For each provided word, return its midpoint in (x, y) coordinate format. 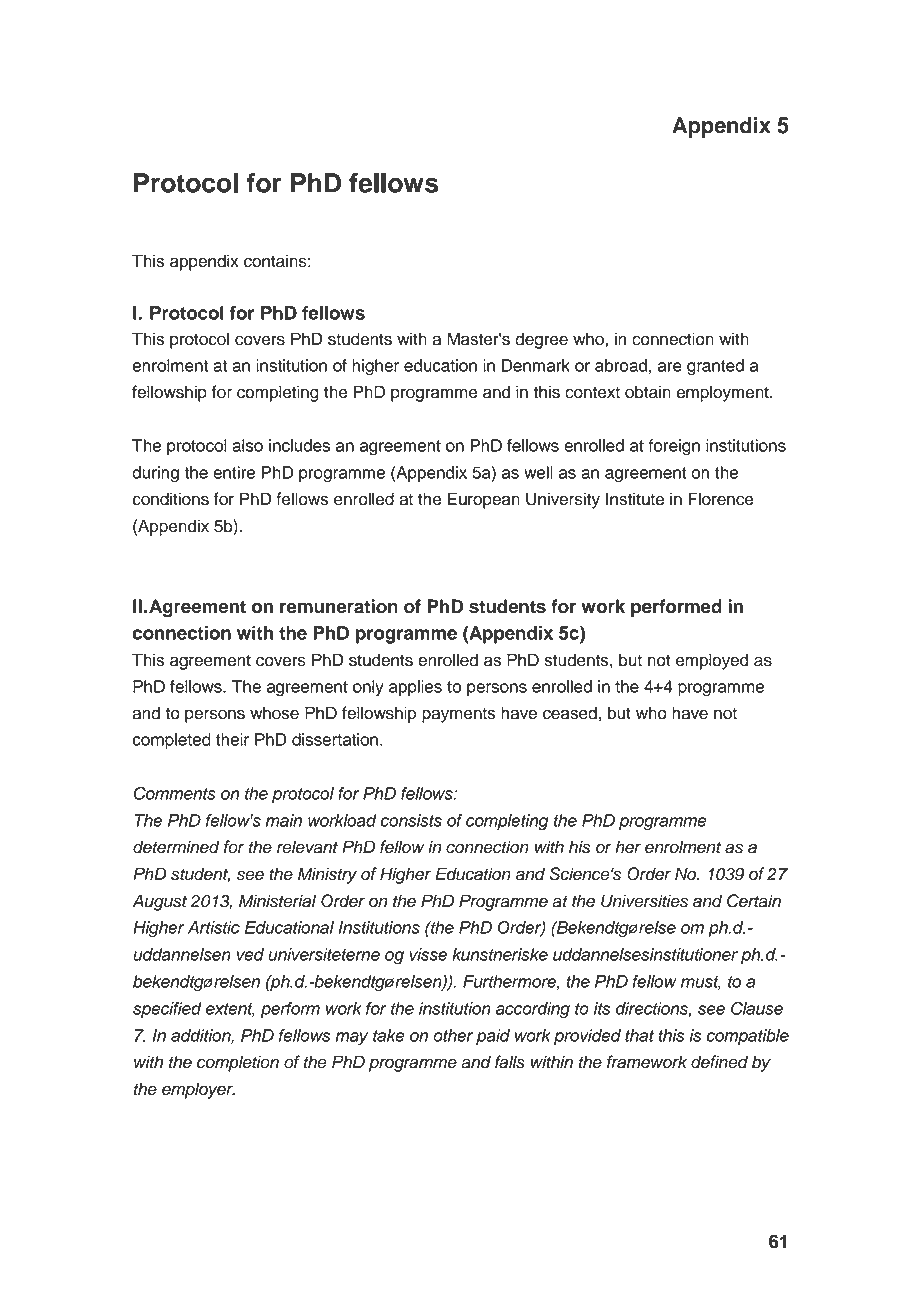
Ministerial (277, 901)
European (484, 500)
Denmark (536, 365)
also (247, 445)
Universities (644, 901)
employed (712, 661)
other (453, 1035)
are (670, 367)
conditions (170, 499)
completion (238, 1063)
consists (411, 820)
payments (458, 715)
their (232, 739)
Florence (721, 499)
